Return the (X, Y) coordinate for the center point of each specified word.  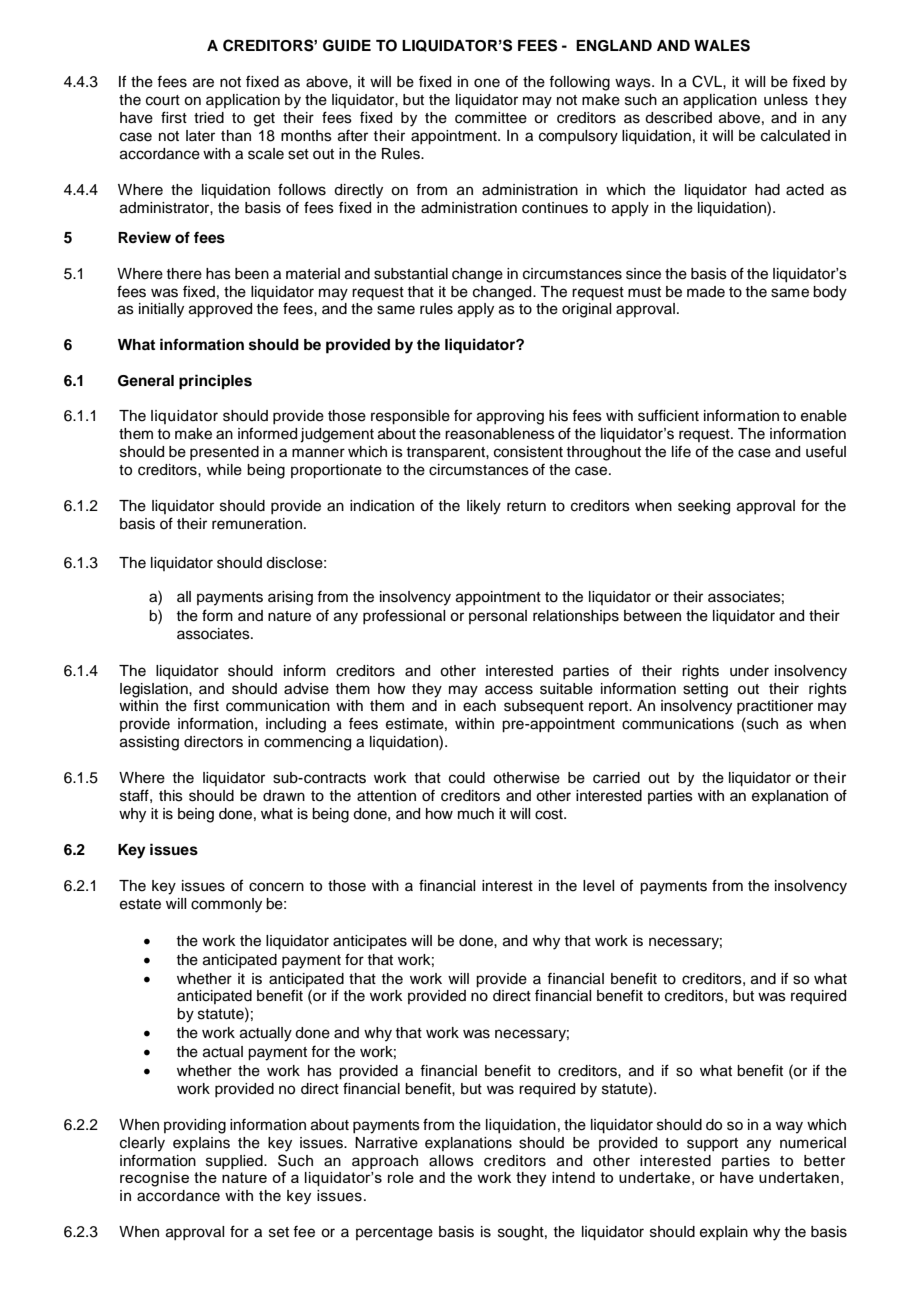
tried (209, 118)
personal (498, 617)
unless (786, 100)
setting (705, 690)
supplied (235, 1162)
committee (491, 118)
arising (290, 598)
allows (451, 1161)
